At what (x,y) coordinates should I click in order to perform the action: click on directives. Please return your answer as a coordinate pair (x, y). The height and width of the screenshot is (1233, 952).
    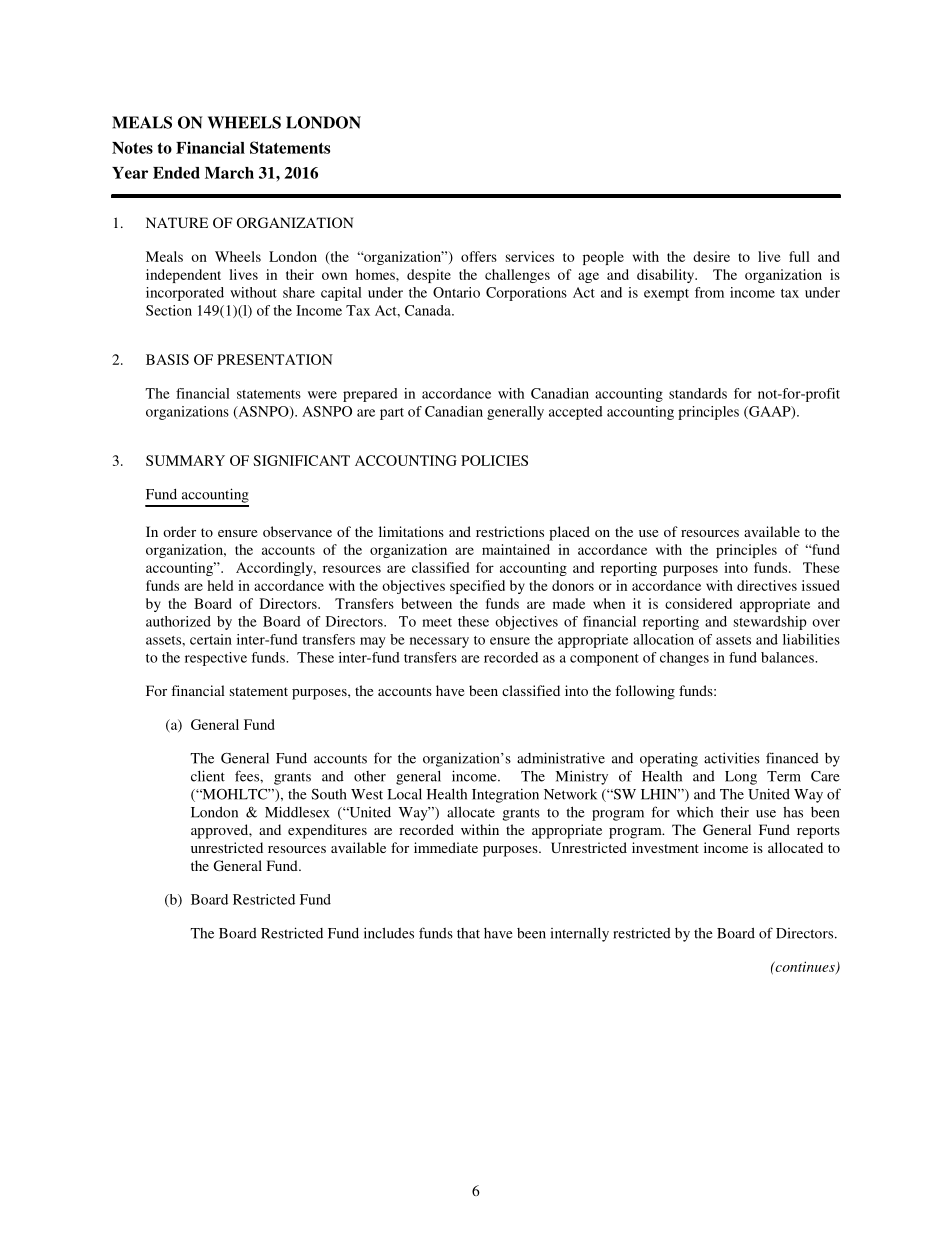
    Looking at the image, I should click on (767, 585).
